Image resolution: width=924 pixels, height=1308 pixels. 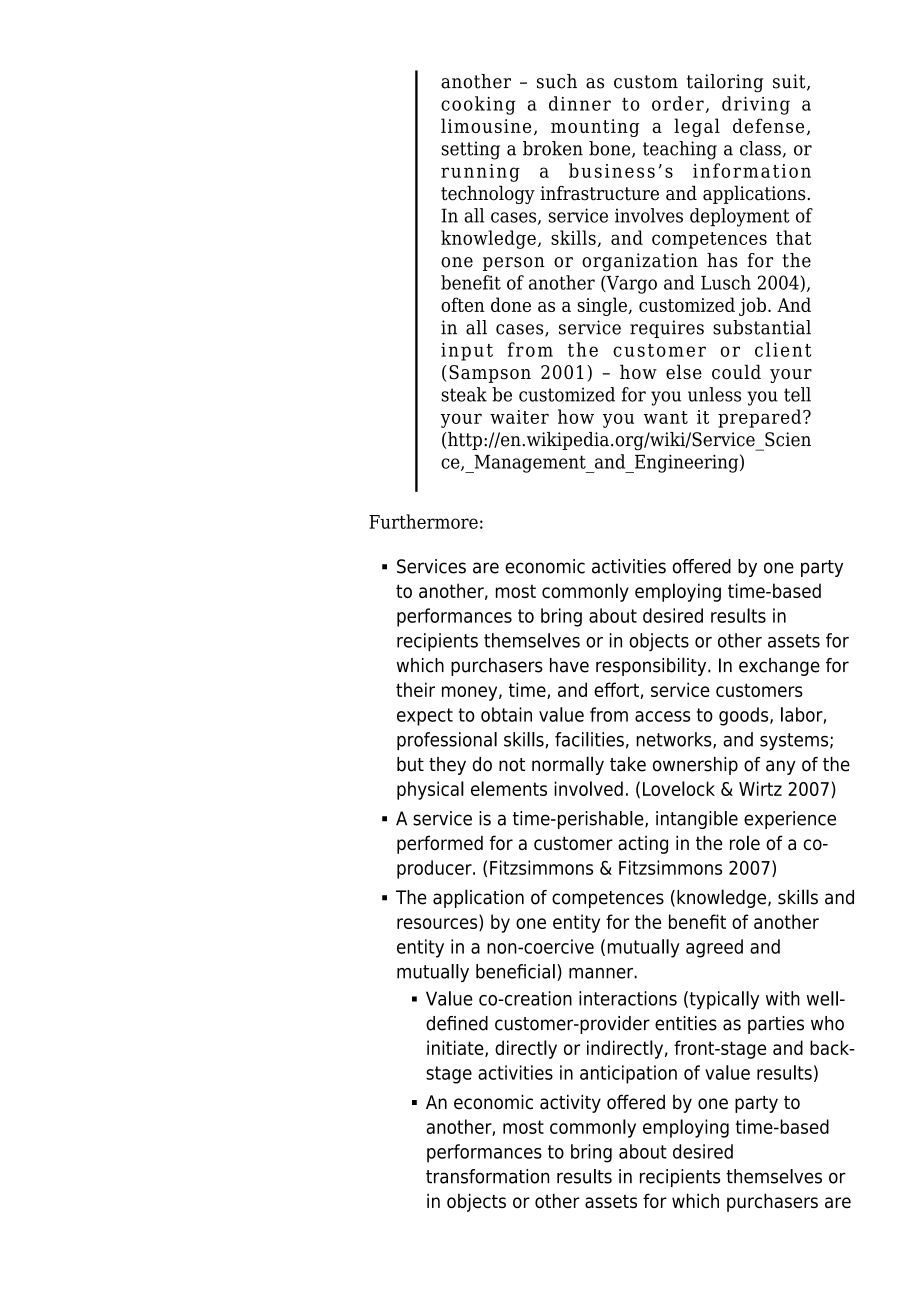 What do you see at coordinates (595, 128) in the page?
I see `mounting` at bounding box center [595, 128].
